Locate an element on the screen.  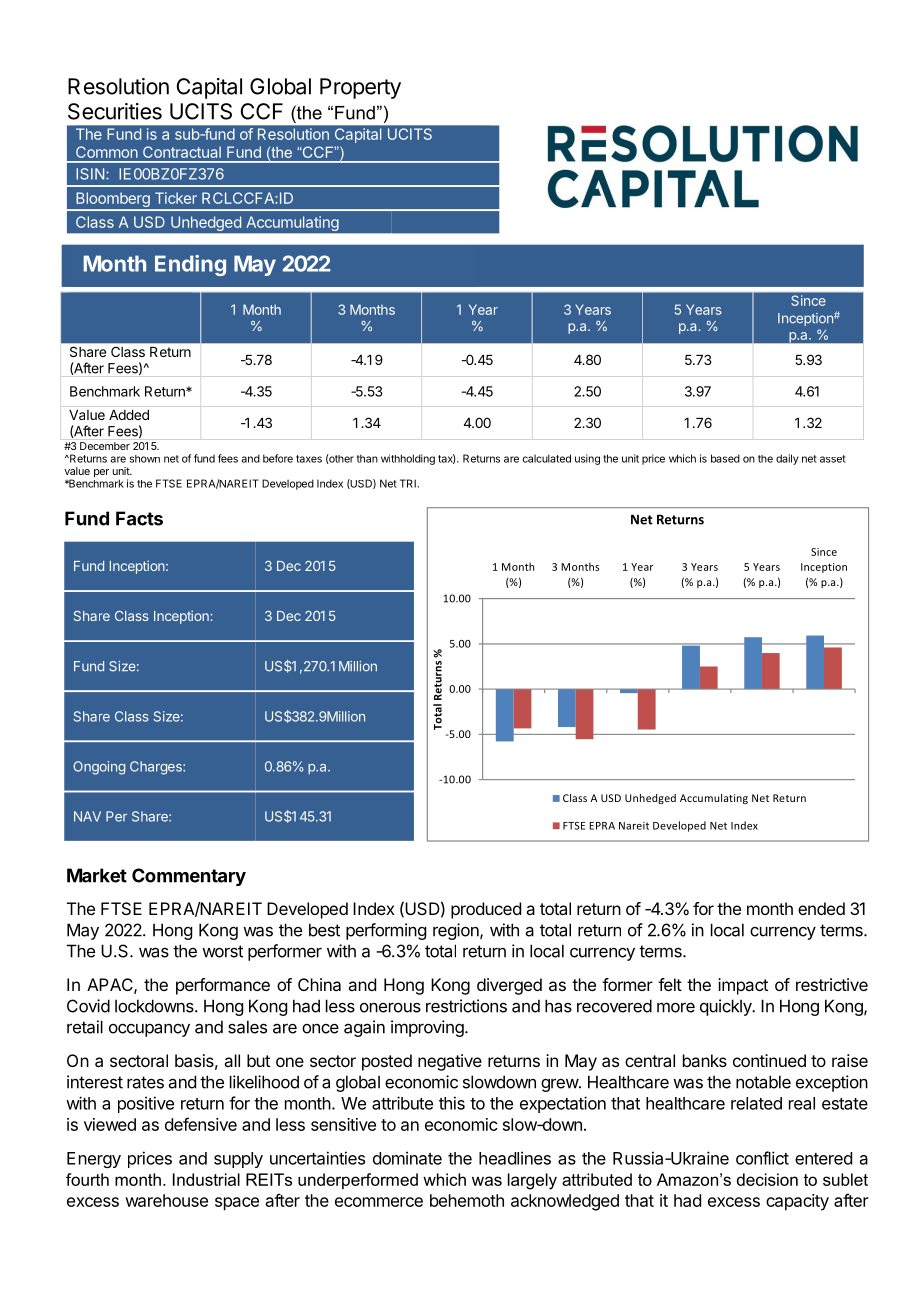
Contractual is located at coordinates (182, 152).
